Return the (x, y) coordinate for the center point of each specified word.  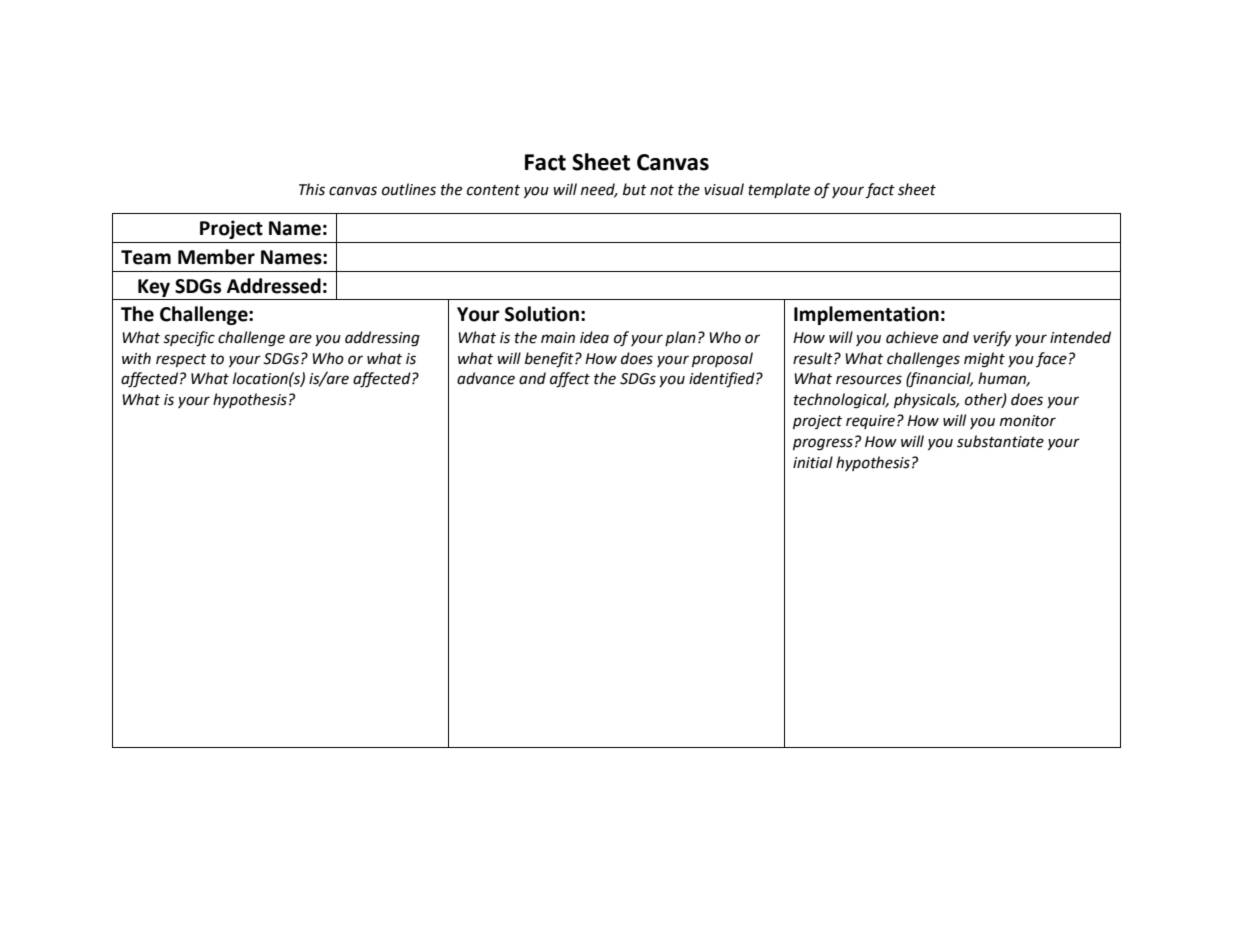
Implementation (866, 315)
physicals (926, 400)
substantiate (1000, 441)
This (312, 189)
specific (189, 339)
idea (594, 337)
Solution (542, 314)
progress (823, 444)
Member (216, 257)
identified (723, 380)
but (635, 189)
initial (813, 462)
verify (992, 339)
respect (181, 360)
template (779, 190)
